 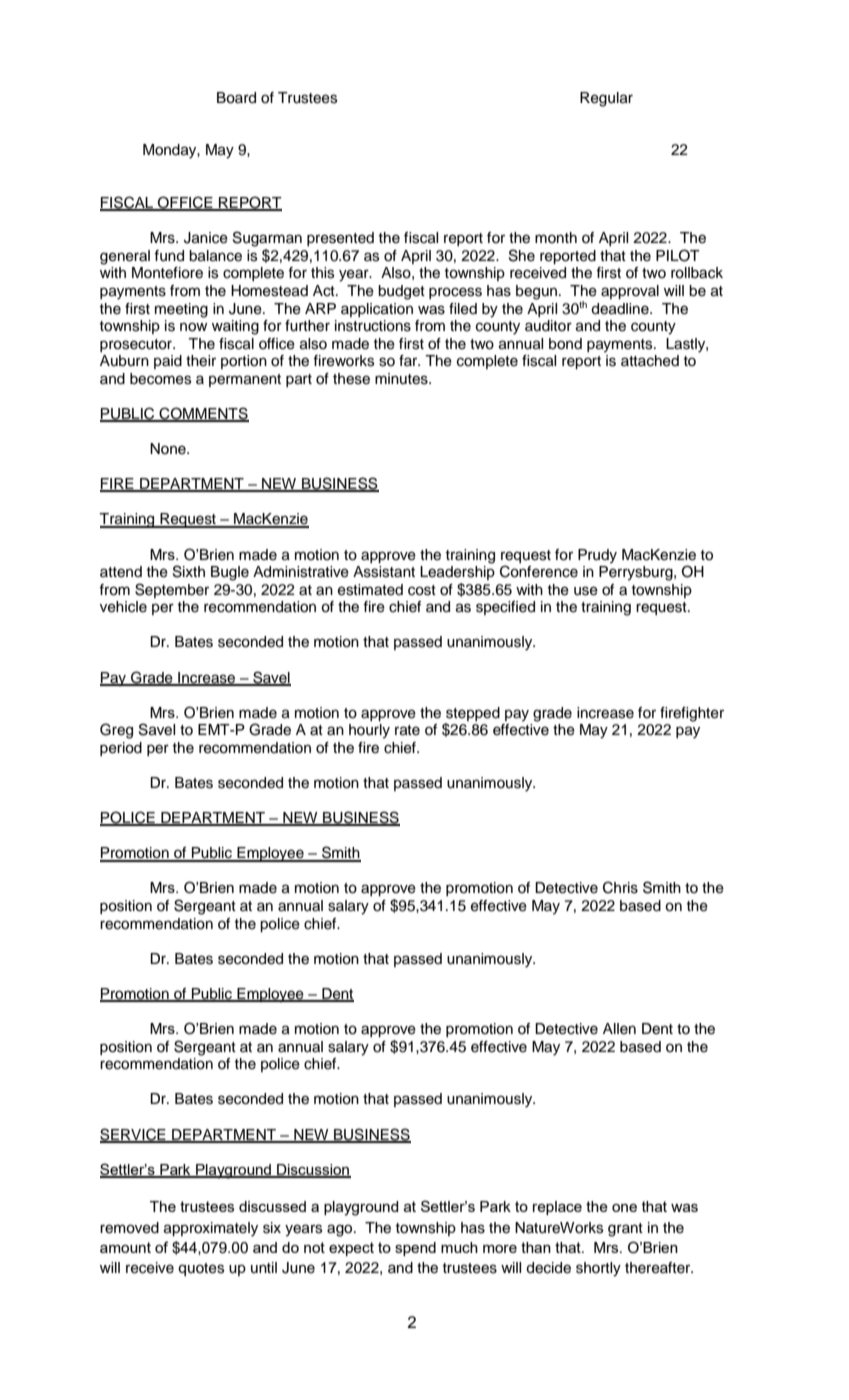 What do you see at coordinates (116, 731) in the screenshot?
I see `Greg` at bounding box center [116, 731].
